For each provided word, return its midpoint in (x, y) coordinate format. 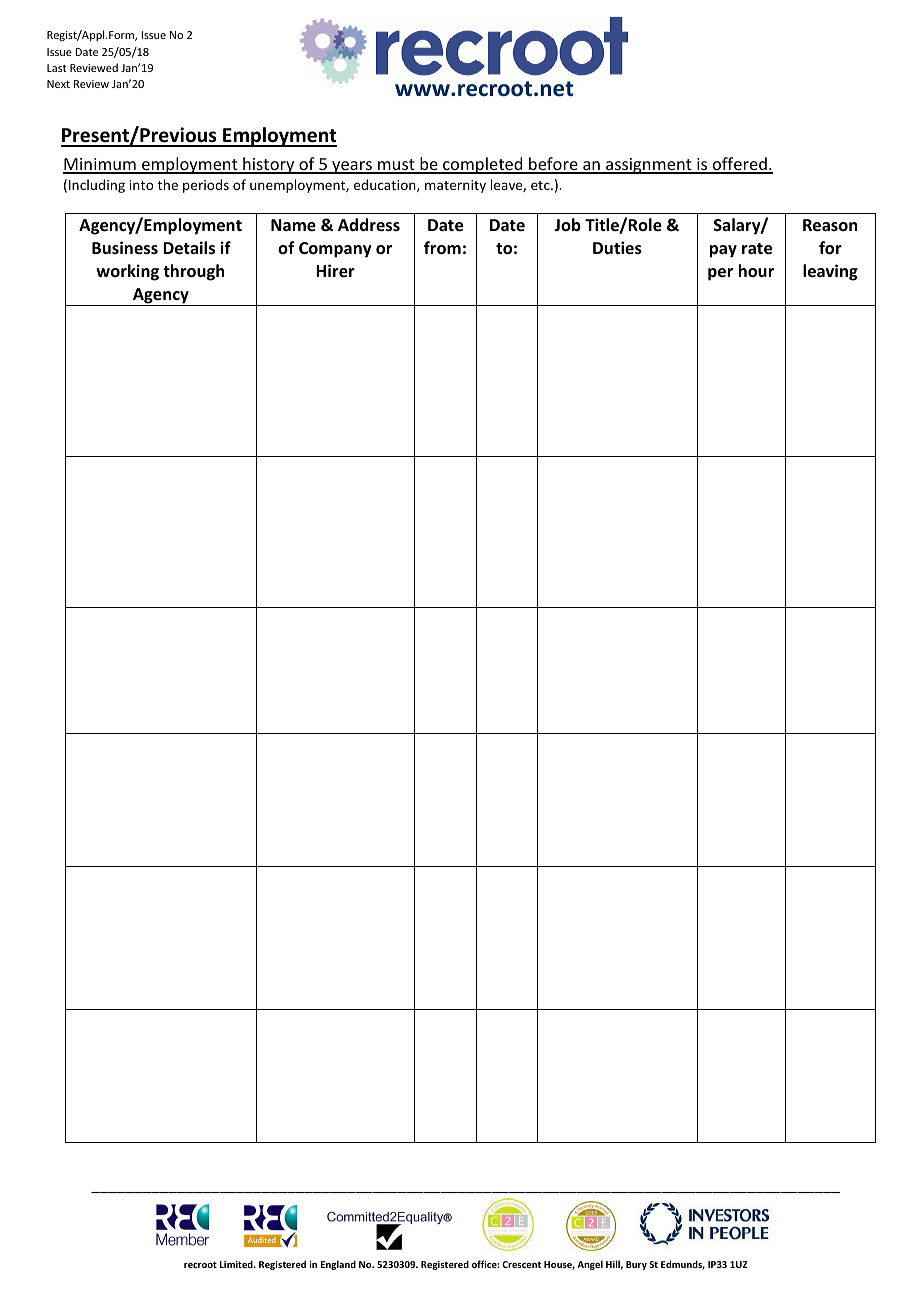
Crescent (521, 1264)
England (338, 1265)
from (442, 248)
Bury (636, 1265)
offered (739, 165)
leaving (830, 272)
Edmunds (683, 1265)
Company (335, 250)
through (193, 272)
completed (483, 165)
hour (756, 271)
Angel (590, 1265)
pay (723, 251)
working (127, 272)
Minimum (100, 165)
